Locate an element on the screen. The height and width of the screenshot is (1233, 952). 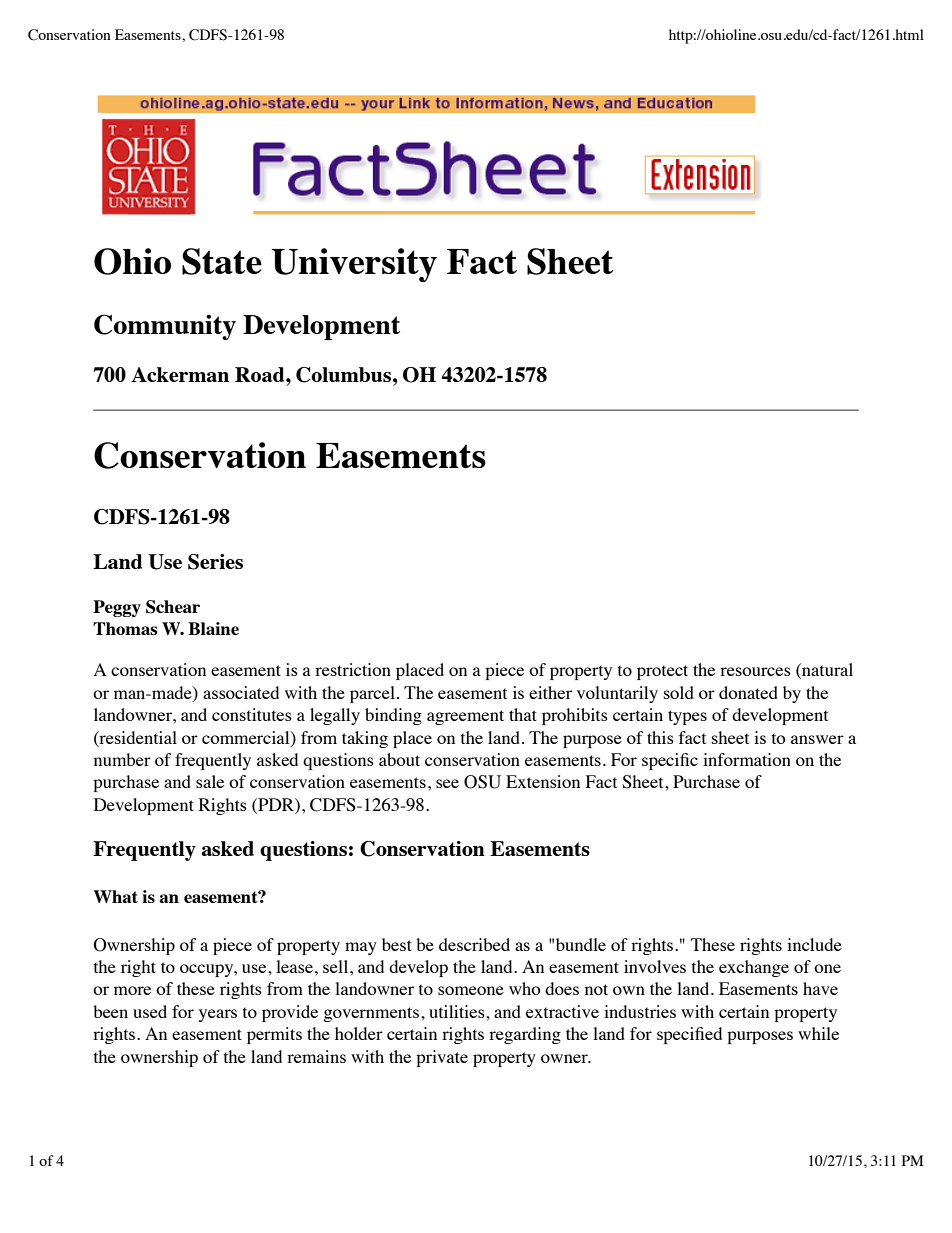
Road is located at coordinates (261, 374).
